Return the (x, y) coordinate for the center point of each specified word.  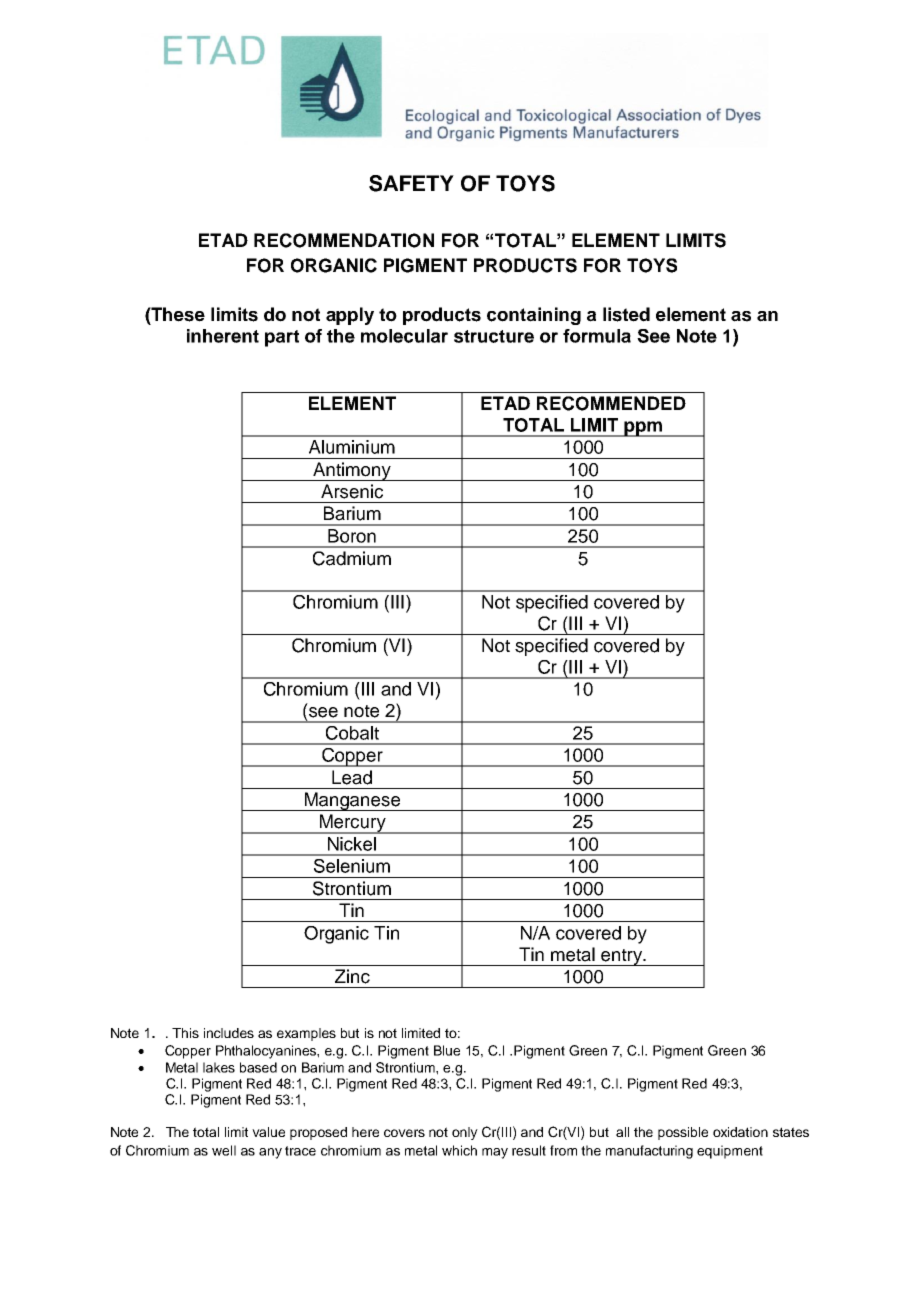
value (268, 1132)
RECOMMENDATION (344, 240)
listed (626, 314)
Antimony (352, 471)
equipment (730, 1152)
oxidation (740, 1132)
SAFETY (411, 183)
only (465, 1133)
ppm (643, 429)
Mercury (352, 824)
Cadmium (352, 558)
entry (621, 957)
